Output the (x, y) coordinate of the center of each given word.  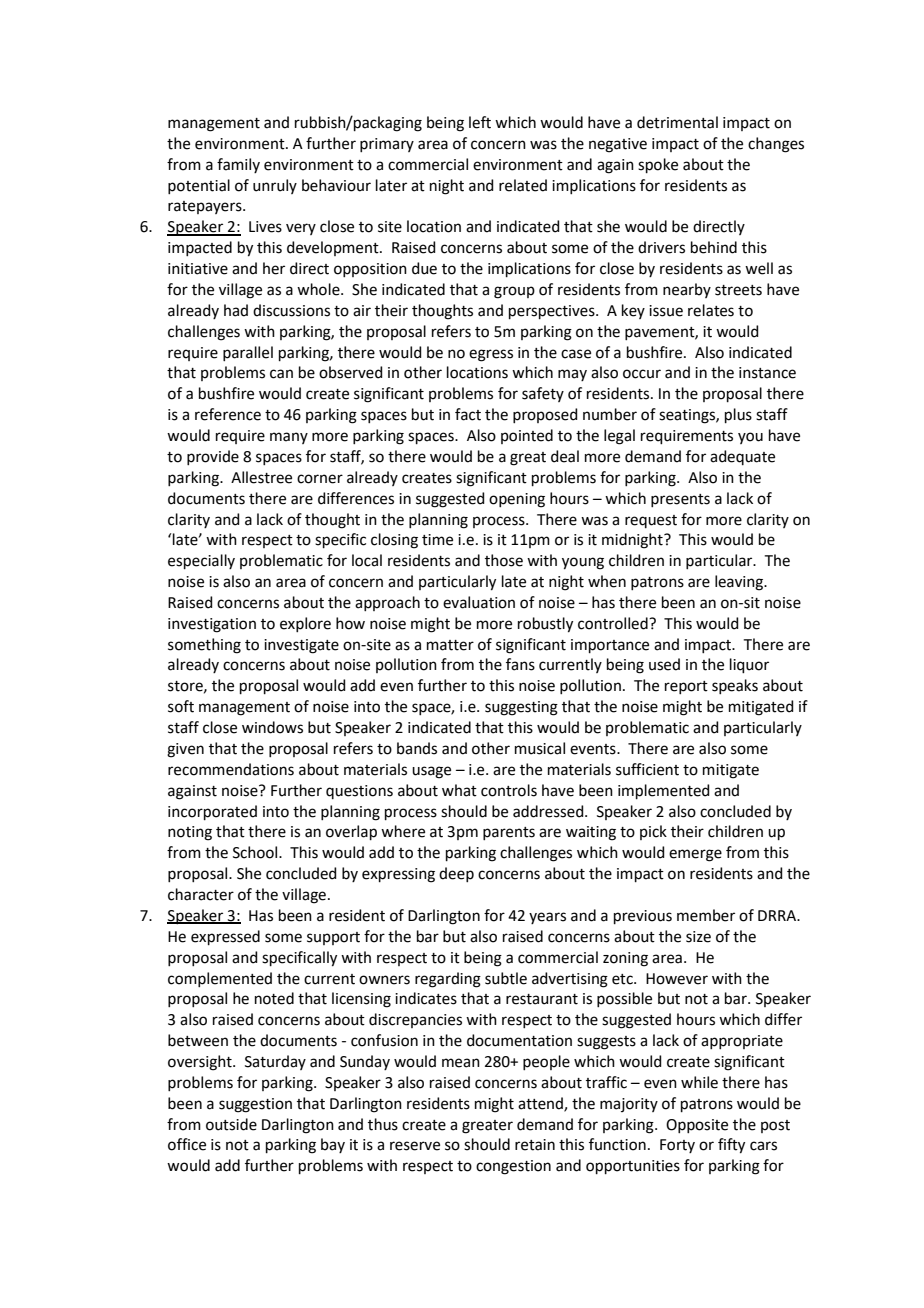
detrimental (677, 122)
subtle (506, 978)
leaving (740, 583)
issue (666, 311)
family (238, 165)
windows (272, 727)
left (480, 122)
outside (231, 1124)
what (459, 790)
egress (491, 355)
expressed (225, 937)
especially (201, 561)
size (698, 937)
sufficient (647, 769)
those (504, 560)
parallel (248, 353)
